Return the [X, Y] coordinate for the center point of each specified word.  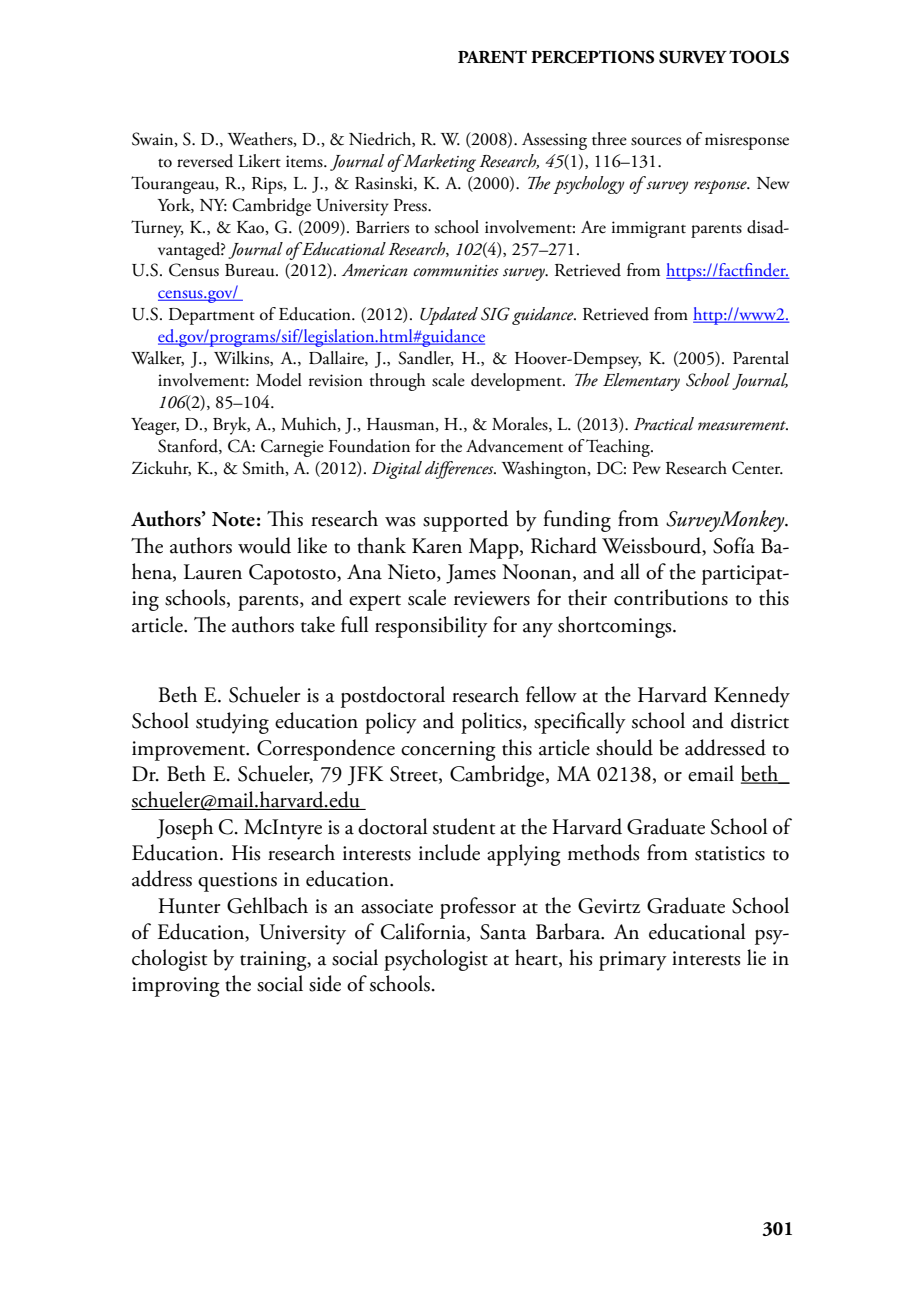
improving [176, 987]
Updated [449, 316]
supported [466, 521]
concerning [448, 751]
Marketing [438, 163]
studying [232, 723]
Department [212, 316]
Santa [503, 932]
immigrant [649, 229]
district [760, 720]
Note [233, 519]
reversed [205, 161]
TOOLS [759, 57]
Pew [647, 468]
